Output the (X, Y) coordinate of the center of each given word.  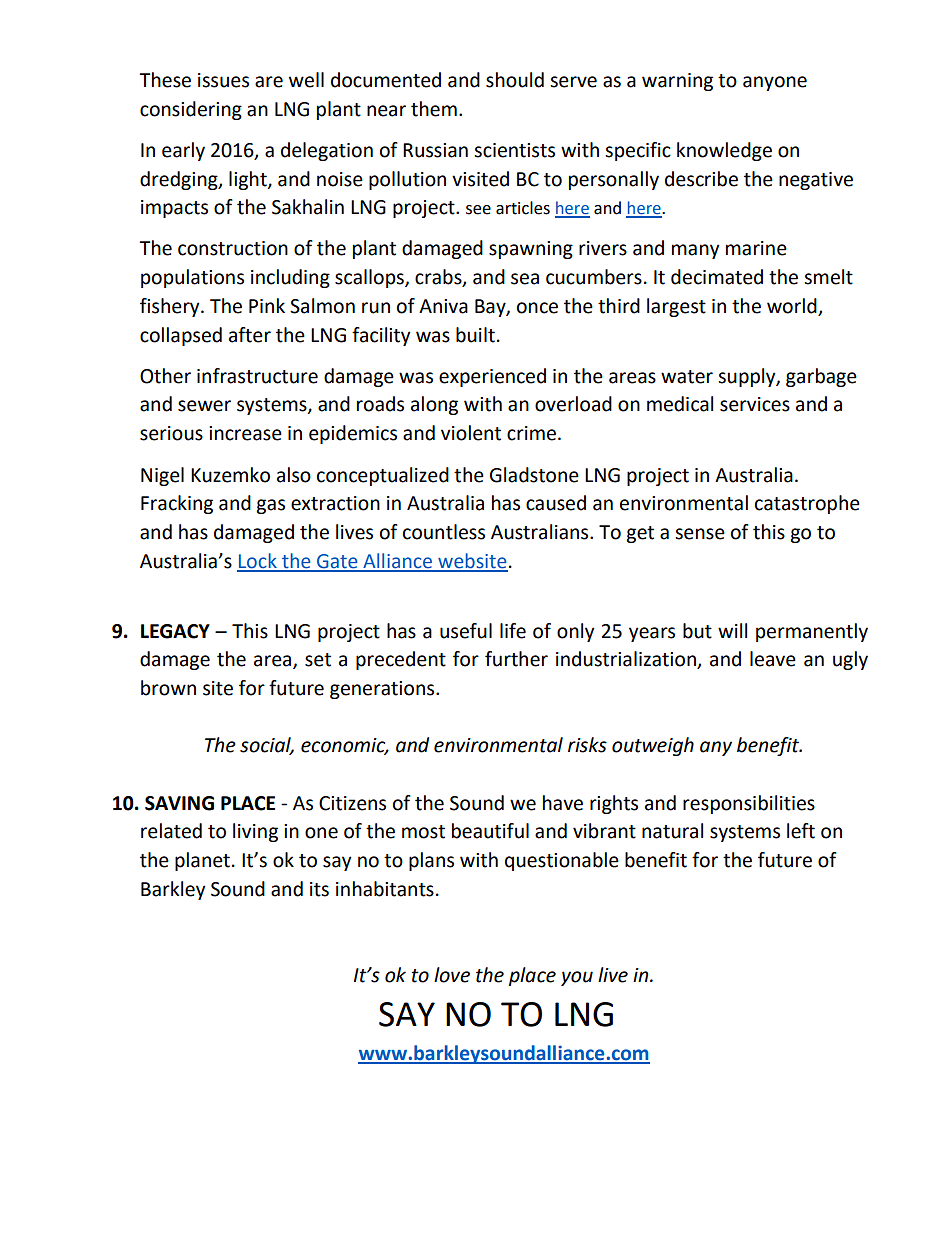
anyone (775, 83)
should (515, 80)
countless (444, 532)
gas (270, 506)
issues (223, 80)
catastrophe (807, 504)
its (319, 889)
